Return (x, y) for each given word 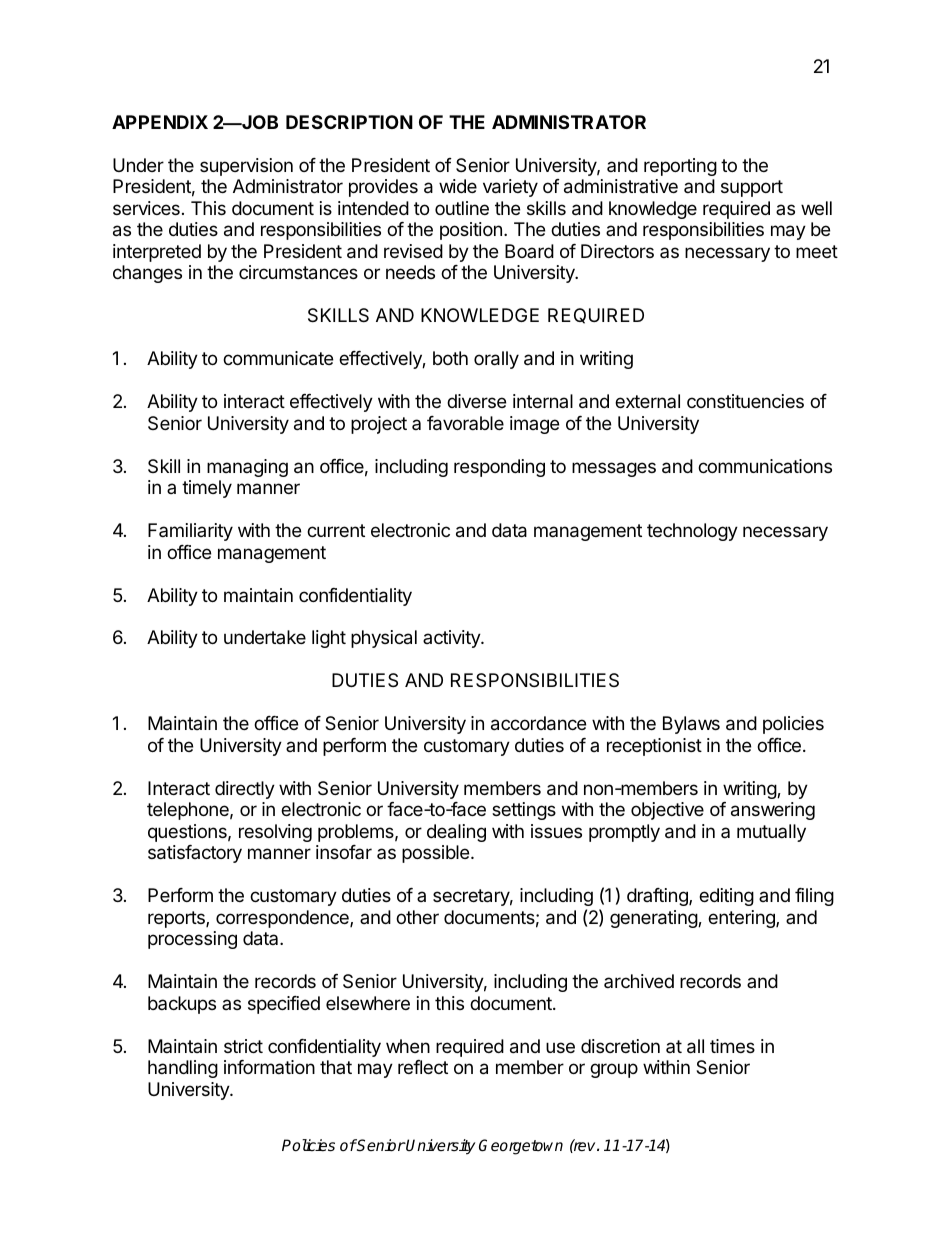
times (732, 1046)
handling (183, 1069)
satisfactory (195, 854)
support (752, 188)
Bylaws (691, 725)
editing (726, 897)
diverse (476, 401)
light (329, 639)
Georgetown (521, 1147)
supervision (246, 167)
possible (437, 854)
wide (458, 186)
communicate (278, 358)
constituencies (745, 401)
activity (452, 639)
